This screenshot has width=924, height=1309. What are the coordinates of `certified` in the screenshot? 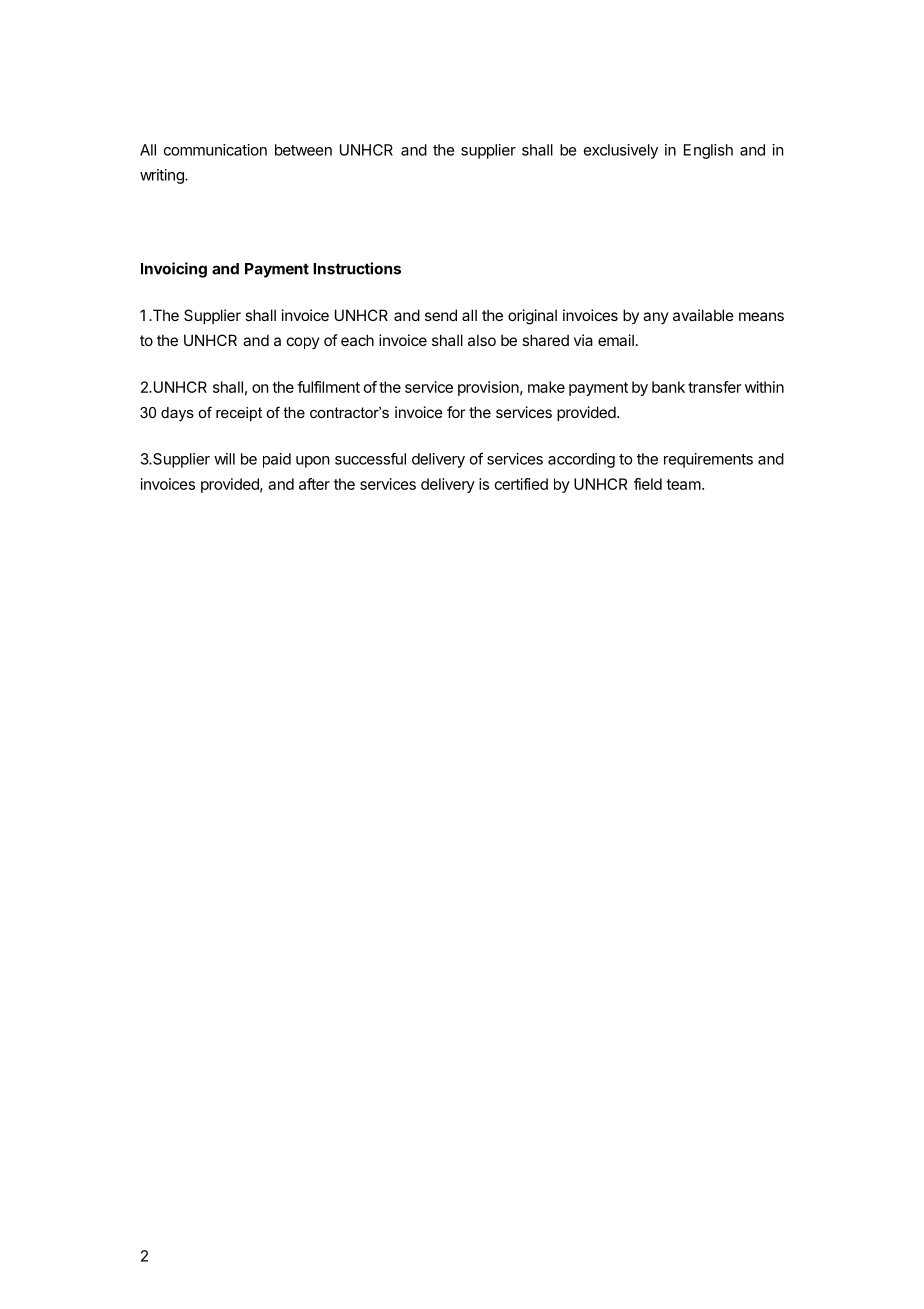 It's located at (521, 484).
